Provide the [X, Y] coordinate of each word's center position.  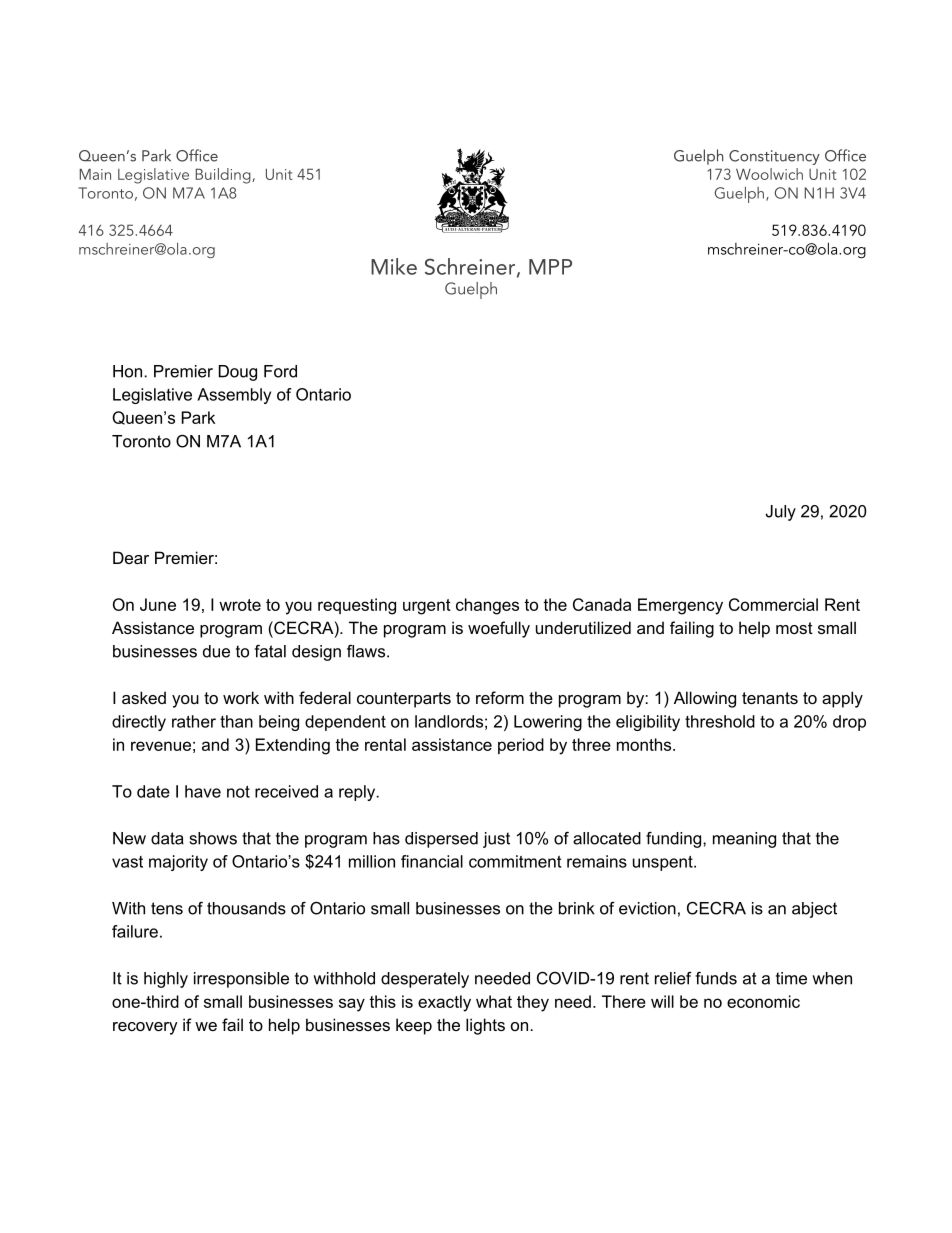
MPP [550, 267]
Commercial [773, 604]
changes [487, 606]
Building [224, 176]
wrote [240, 605]
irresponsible [241, 980]
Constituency [774, 157]
